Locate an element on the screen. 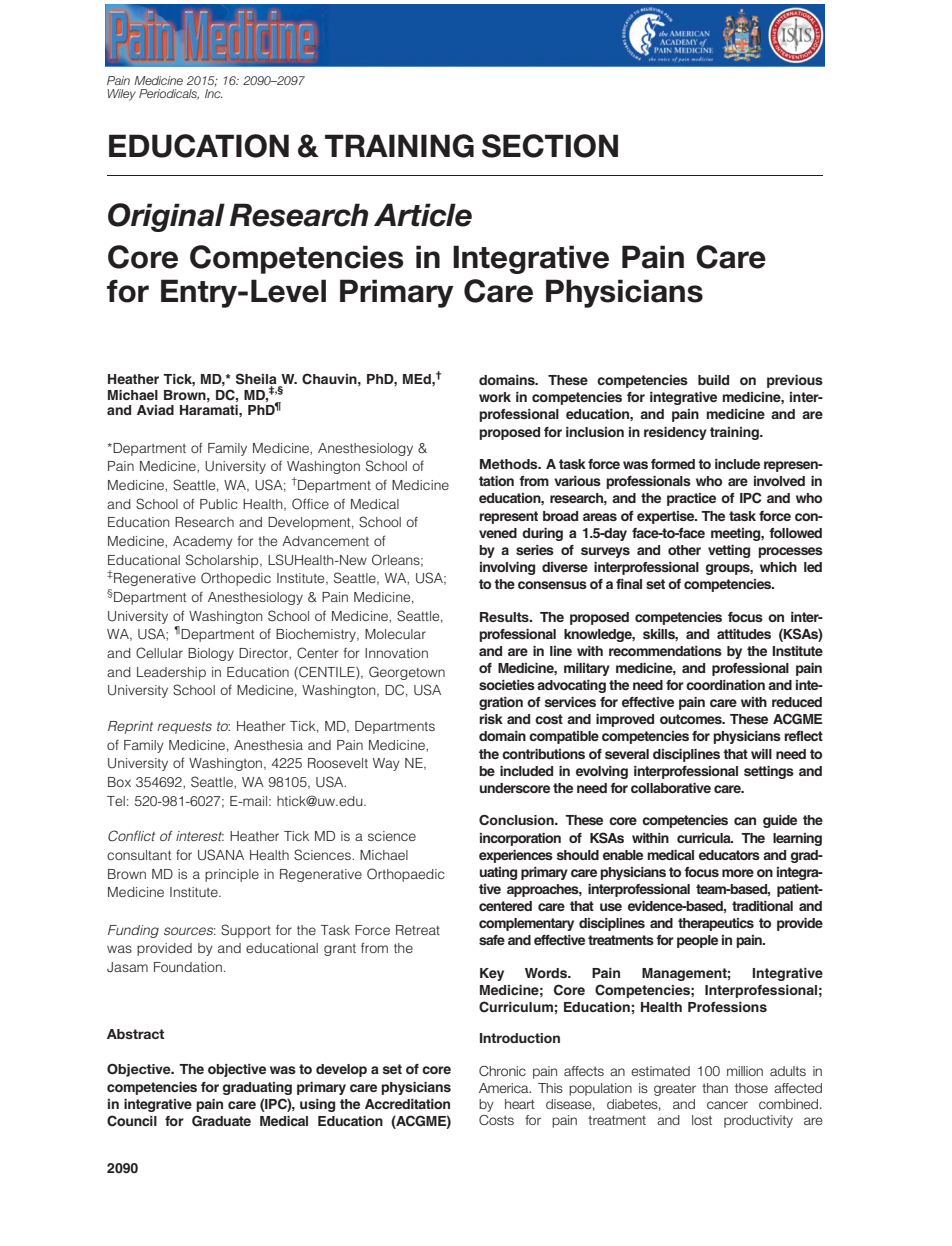  Orthopedic is located at coordinates (236, 579).
